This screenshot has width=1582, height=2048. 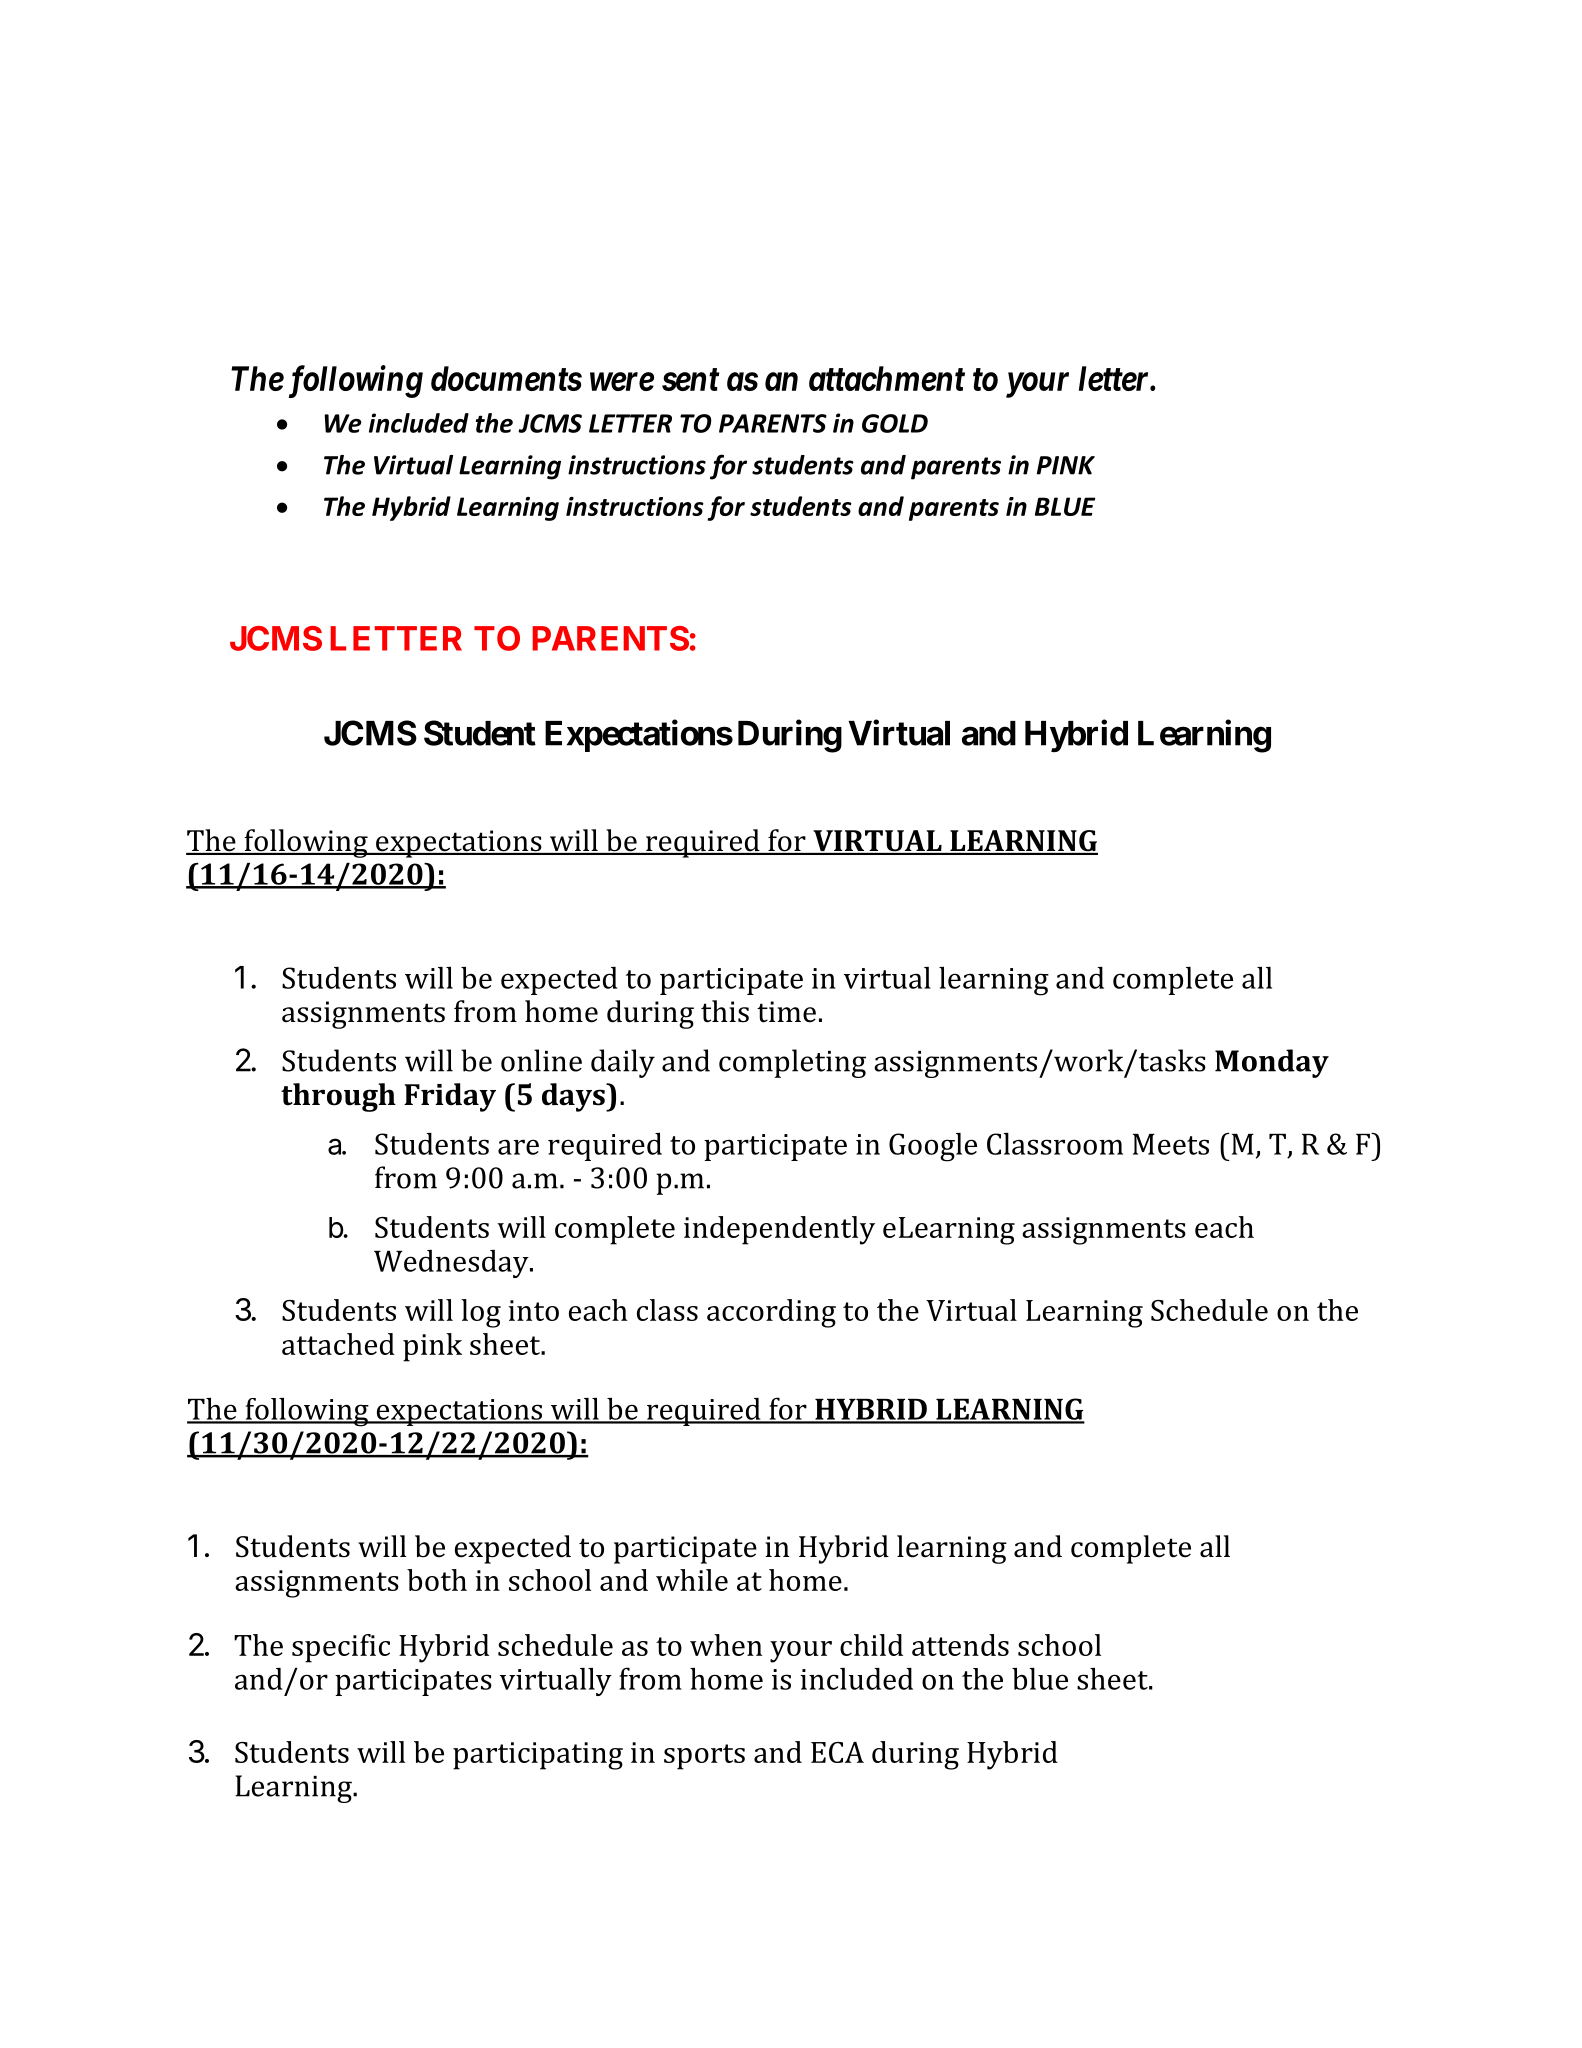 I want to click on Friday, so click(x=450, y=1097).
